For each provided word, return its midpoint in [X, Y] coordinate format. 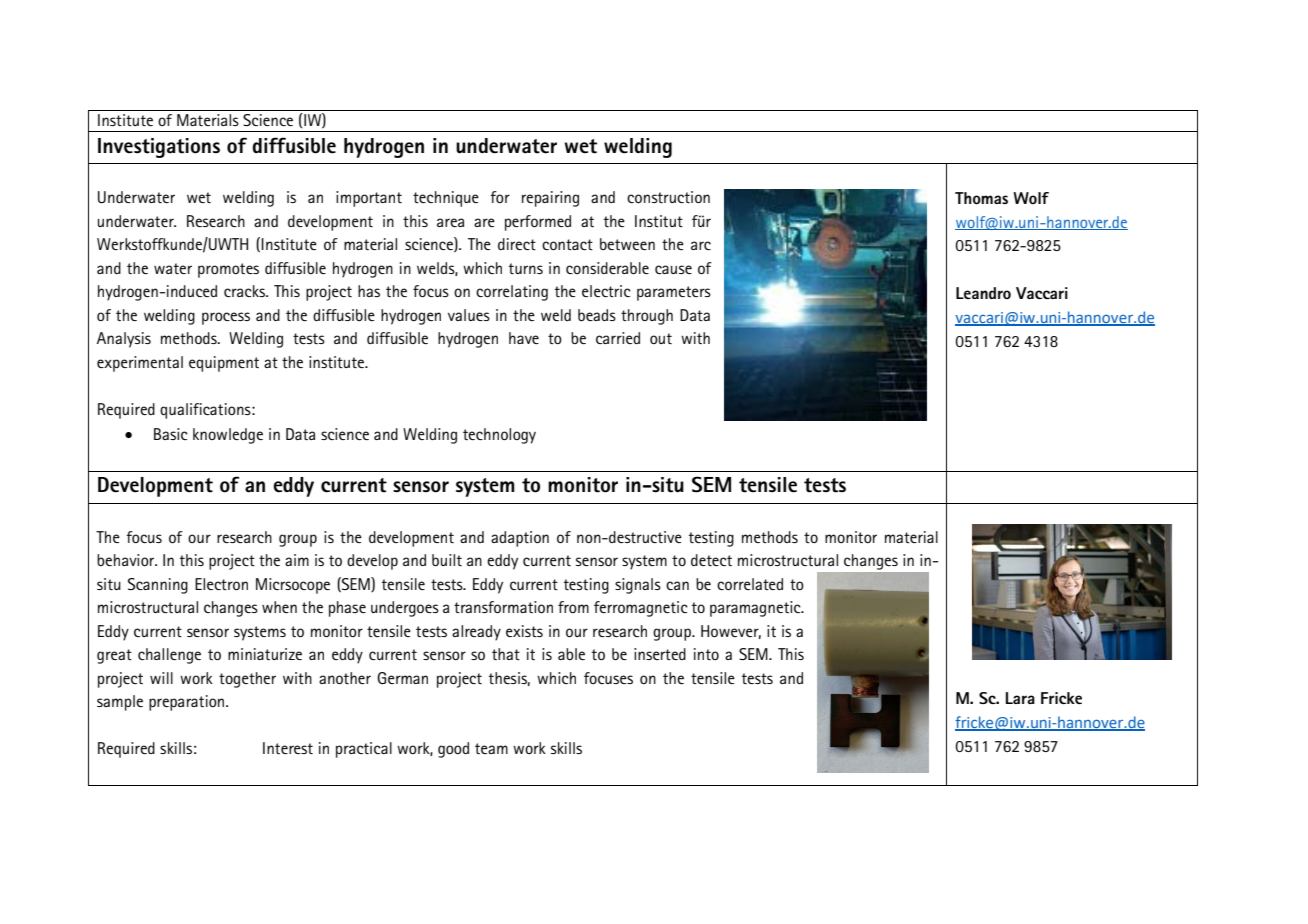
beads [597, 315]
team [491, 748]
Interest [288, 748]
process [226, 318]
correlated [750, 584]
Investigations [159, 148]
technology [499, 436]
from [573, 607]
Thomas [981, 198]
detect [711, 560]
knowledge [228, 436]
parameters [674, 293]
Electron [221, 584]
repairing [550, 199]
